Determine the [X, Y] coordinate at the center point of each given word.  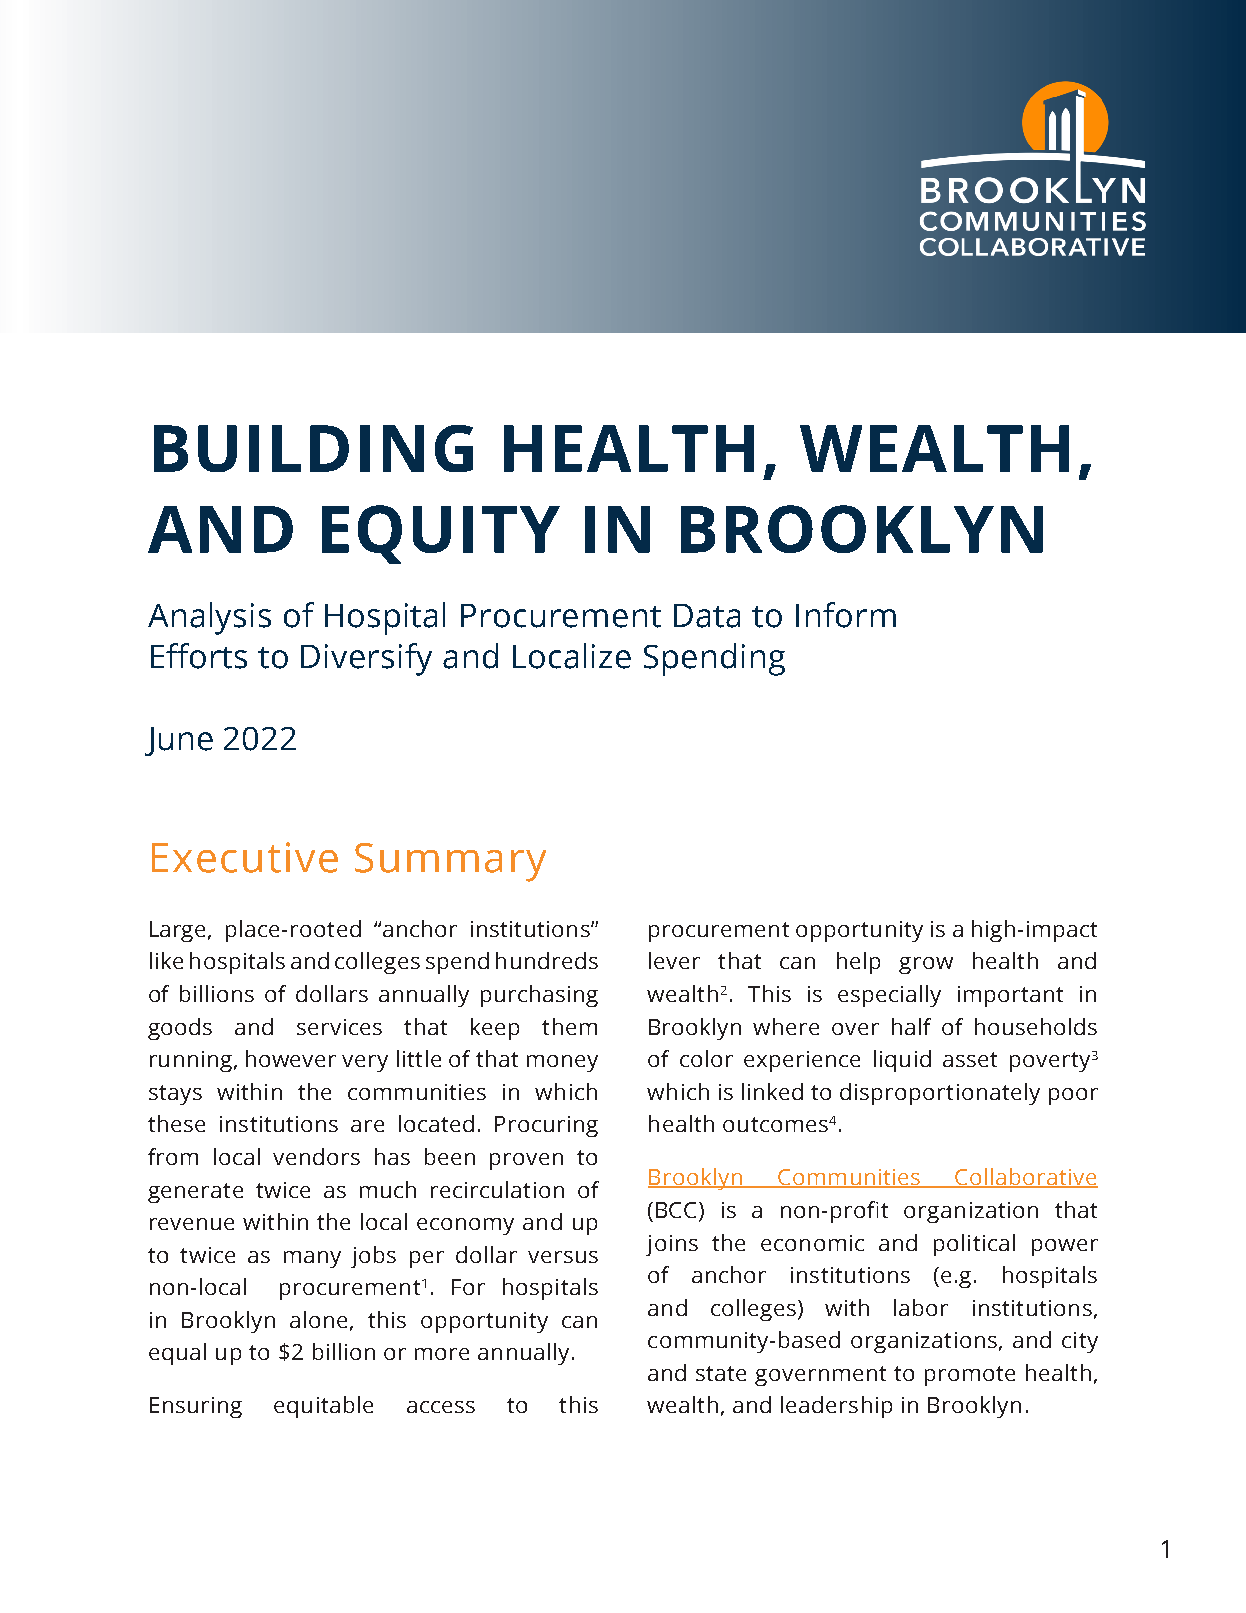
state [721, 1373]
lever [674, 960]
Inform [846, 615]
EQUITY [441, 534]
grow [926, 965]
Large [179, 931]
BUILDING [313, 448]
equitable [323, 1407]
